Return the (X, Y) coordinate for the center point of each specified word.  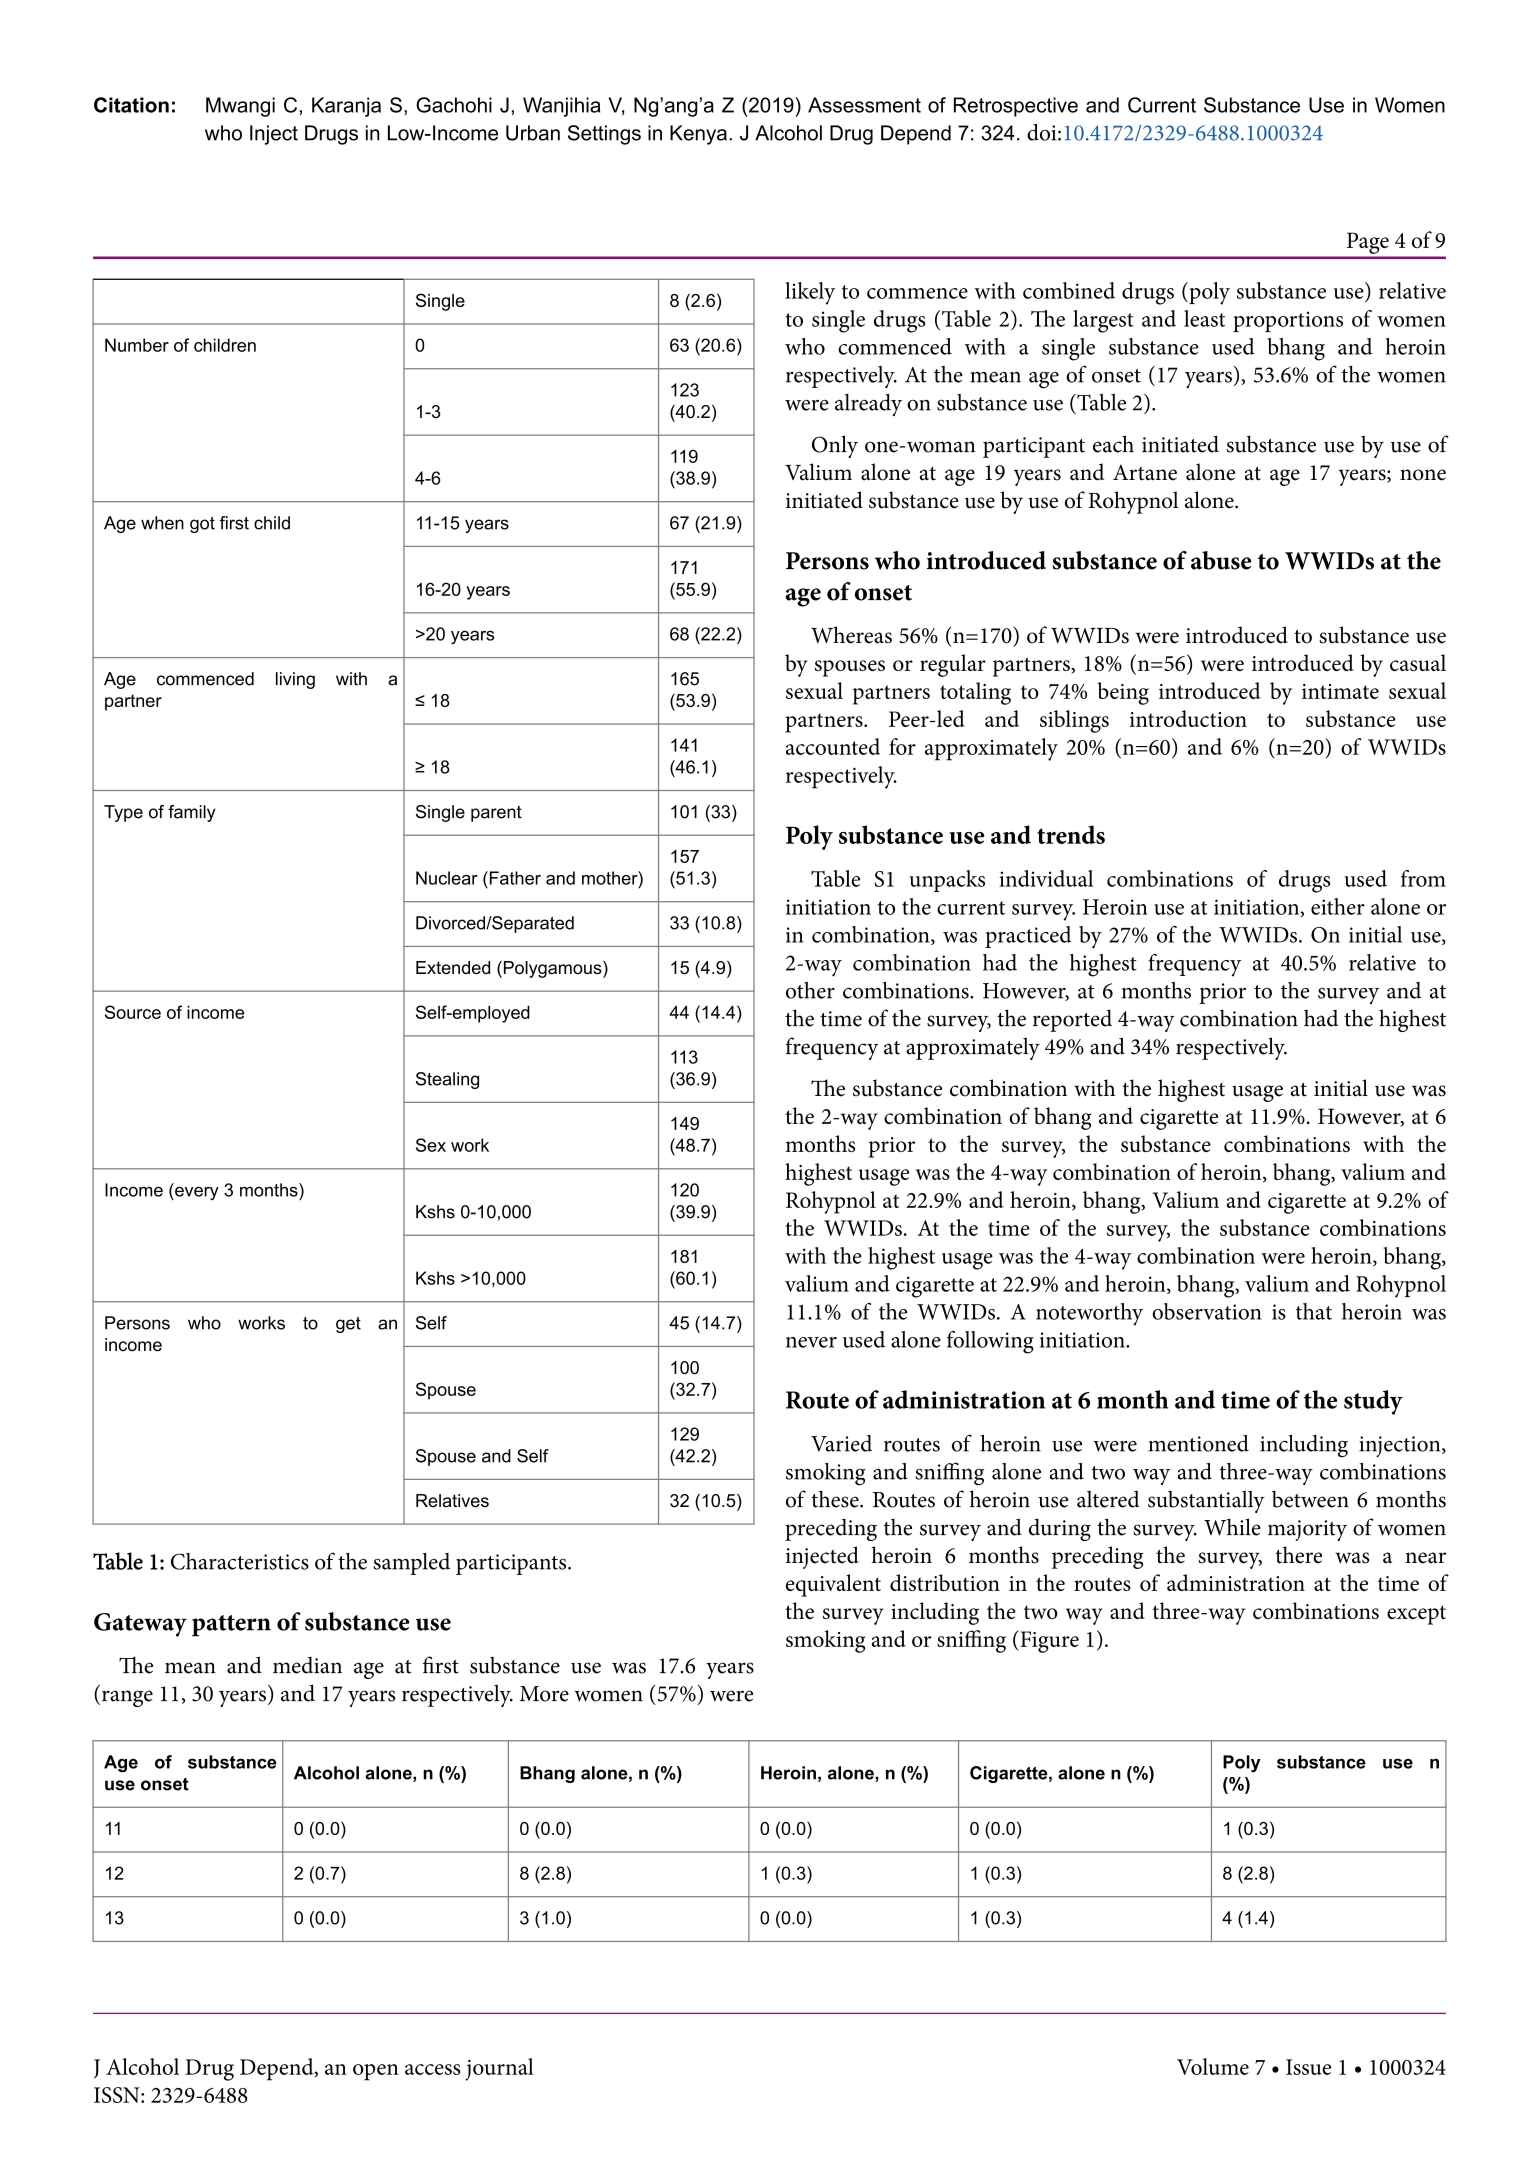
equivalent (833, 1585)
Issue (1308, 2067)
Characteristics (240, 1561)
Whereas (851, 635)
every (196, 1193)
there (1298, 1555)
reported (1072, 1020)
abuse (1221, 560)
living (295, 680)
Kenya (698, 135)
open (376, 2072)
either (1338, 906)
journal (499, 2069)
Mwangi (240, 107)
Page (1368, 243)
